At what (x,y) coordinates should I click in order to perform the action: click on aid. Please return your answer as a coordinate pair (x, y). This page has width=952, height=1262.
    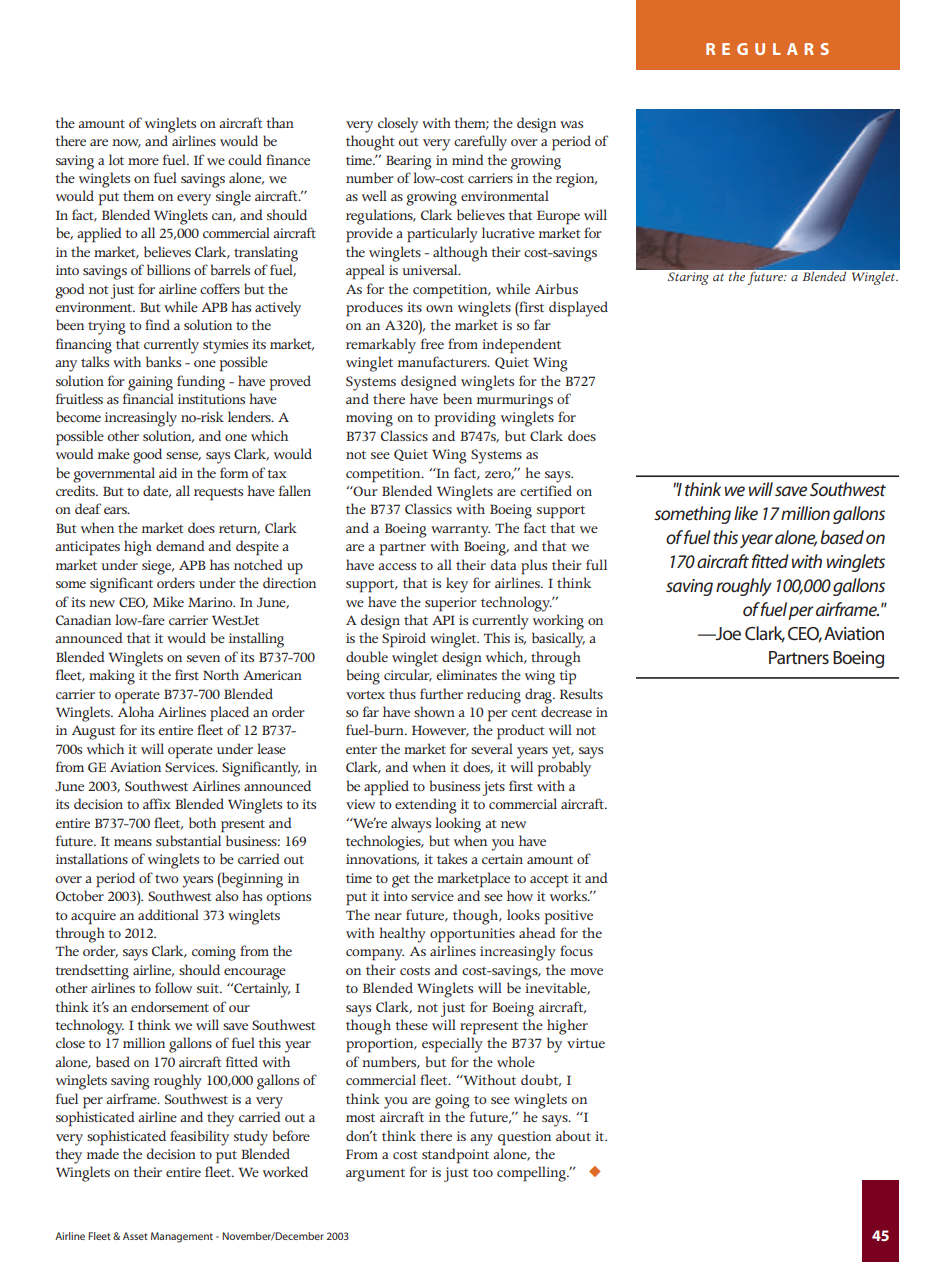
    Looking at the image, I should click on (168, 472).
